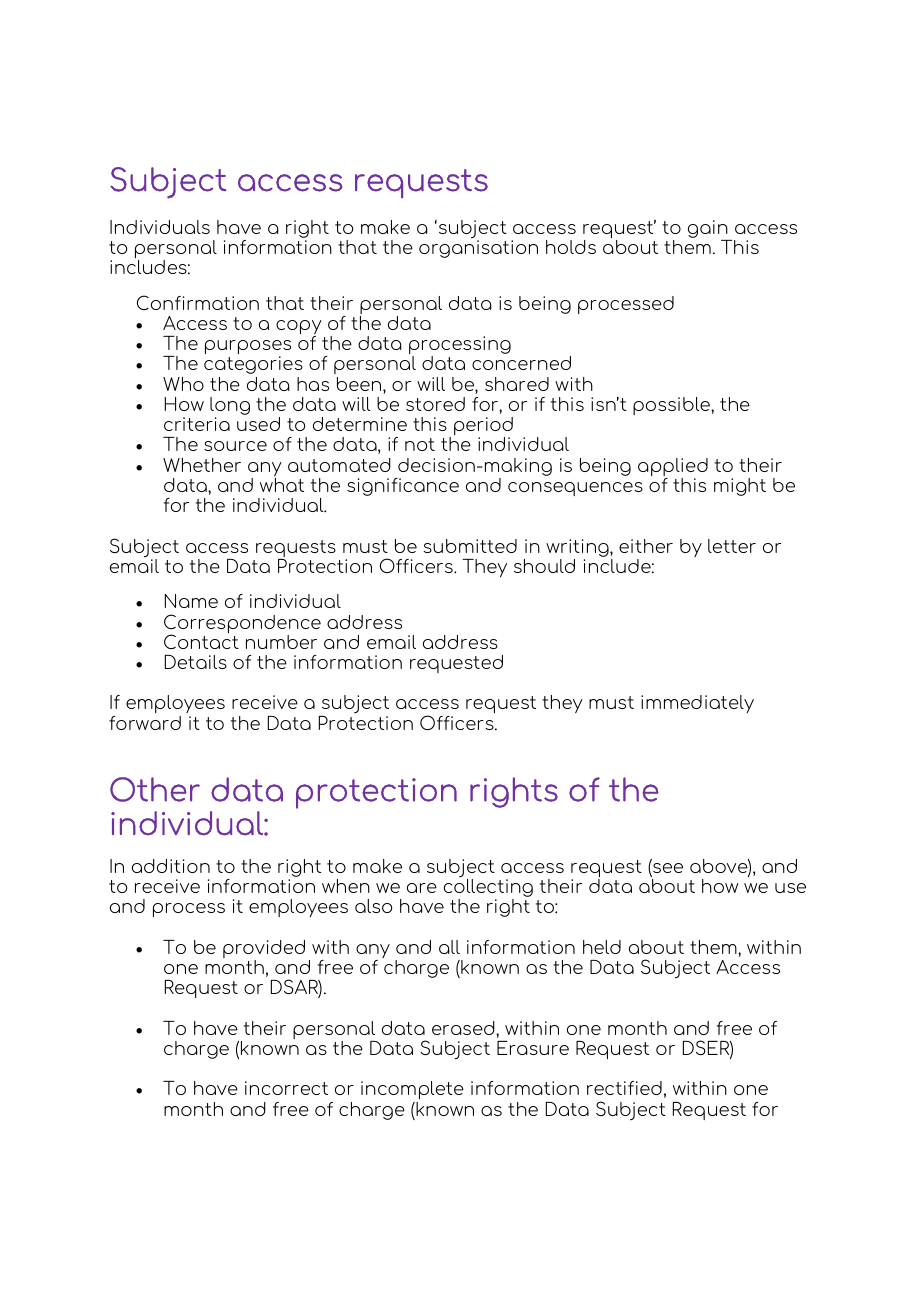  Describe the element at coordinates (470, 546) in the document. I see `submitted` at that location.
